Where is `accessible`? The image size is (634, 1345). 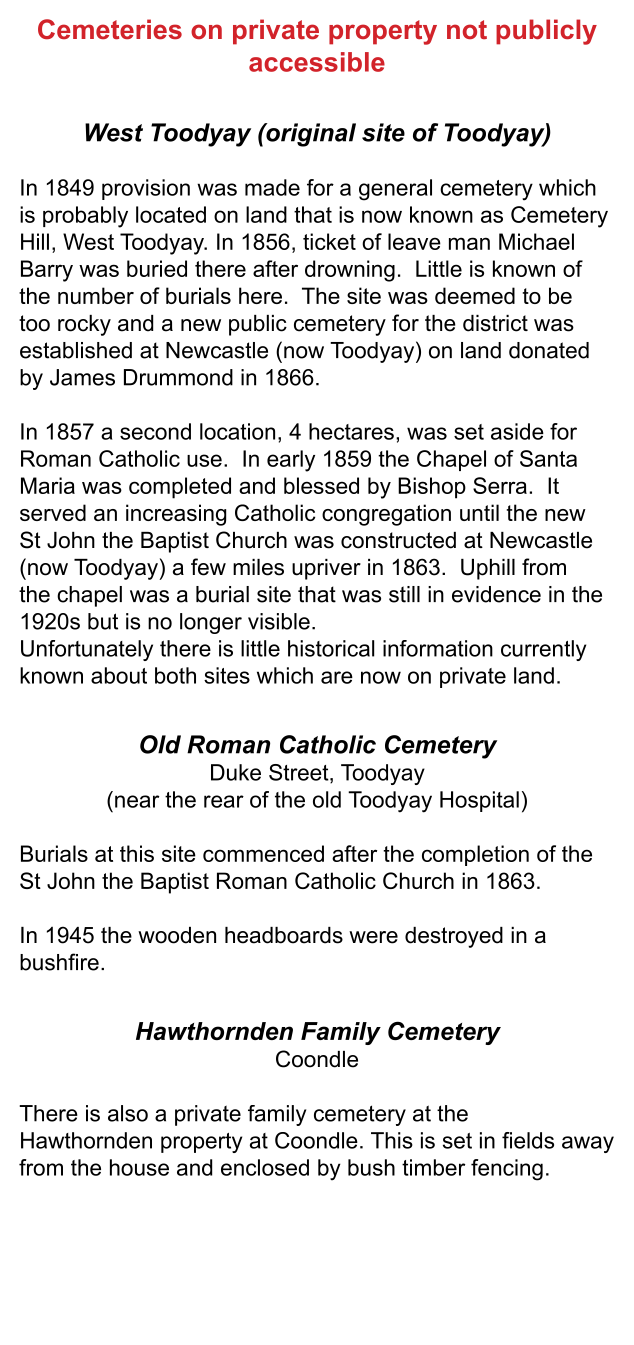
accessible is located at coordinates (317, 62).
